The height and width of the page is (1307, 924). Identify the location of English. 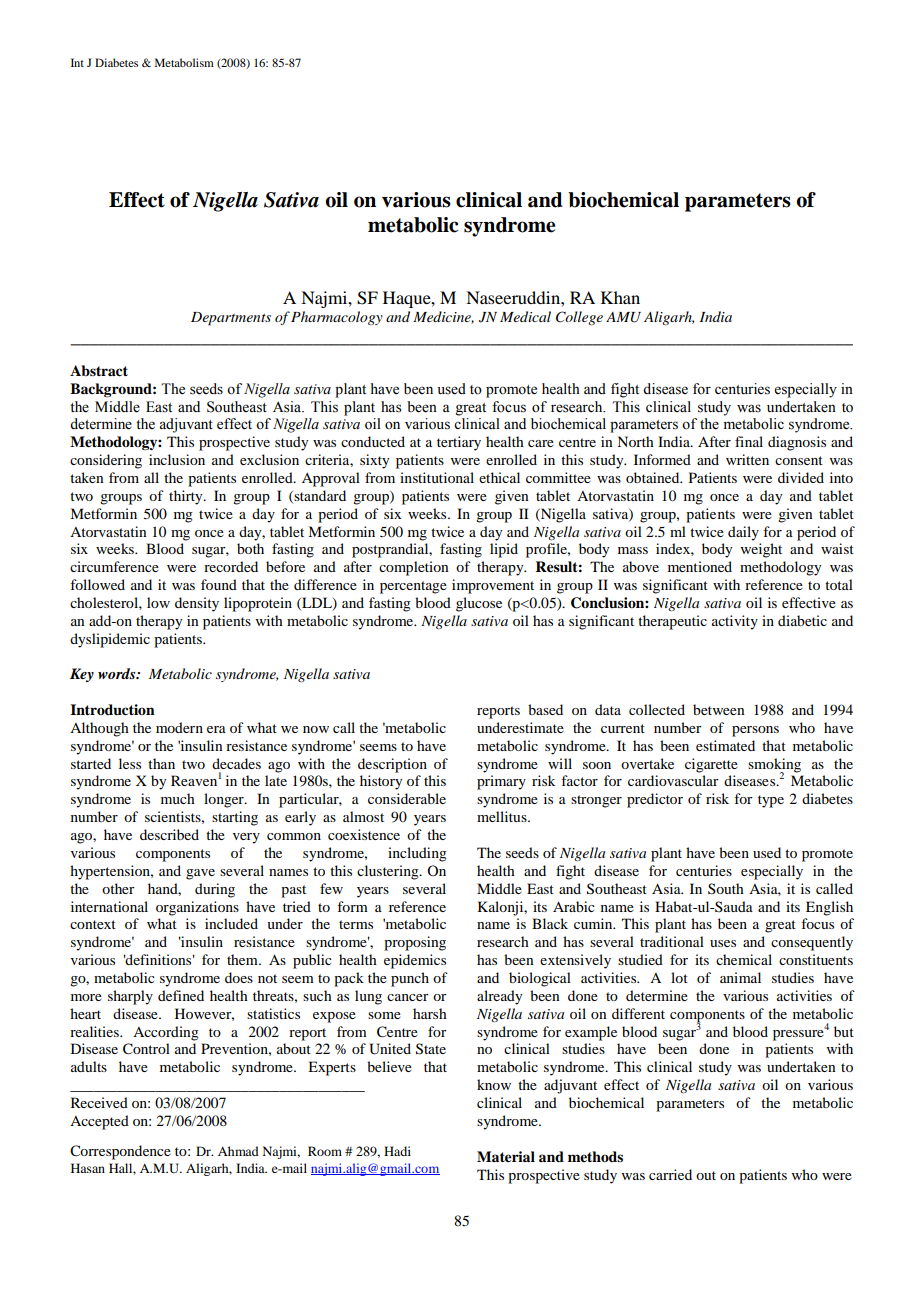
(829, 908).
